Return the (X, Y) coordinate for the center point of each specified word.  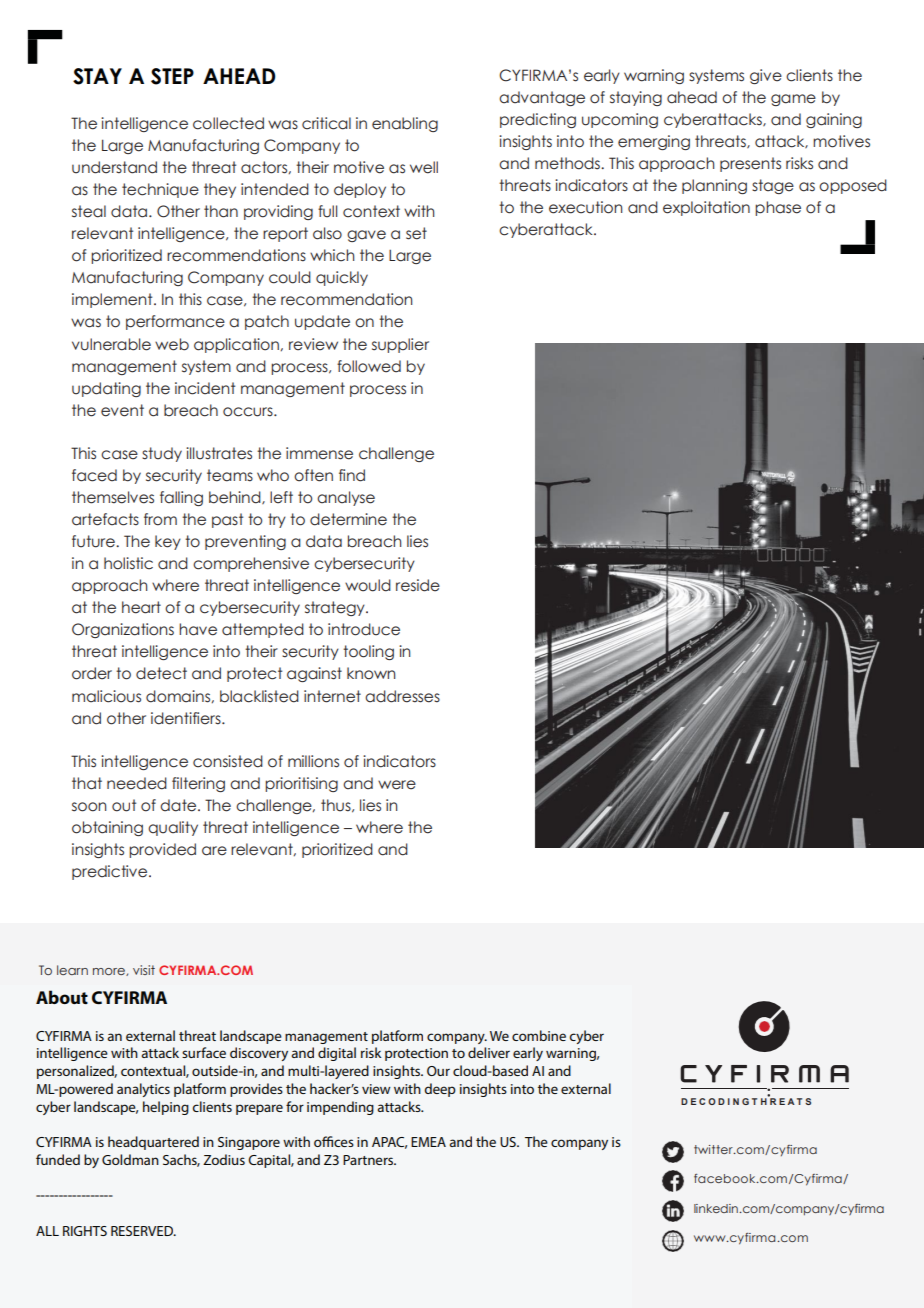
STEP (172, 76)
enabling (405, 124)
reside (418, 585)
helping (166, 1108)
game (793, 100)
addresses (402, 696)
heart (141, 607)
